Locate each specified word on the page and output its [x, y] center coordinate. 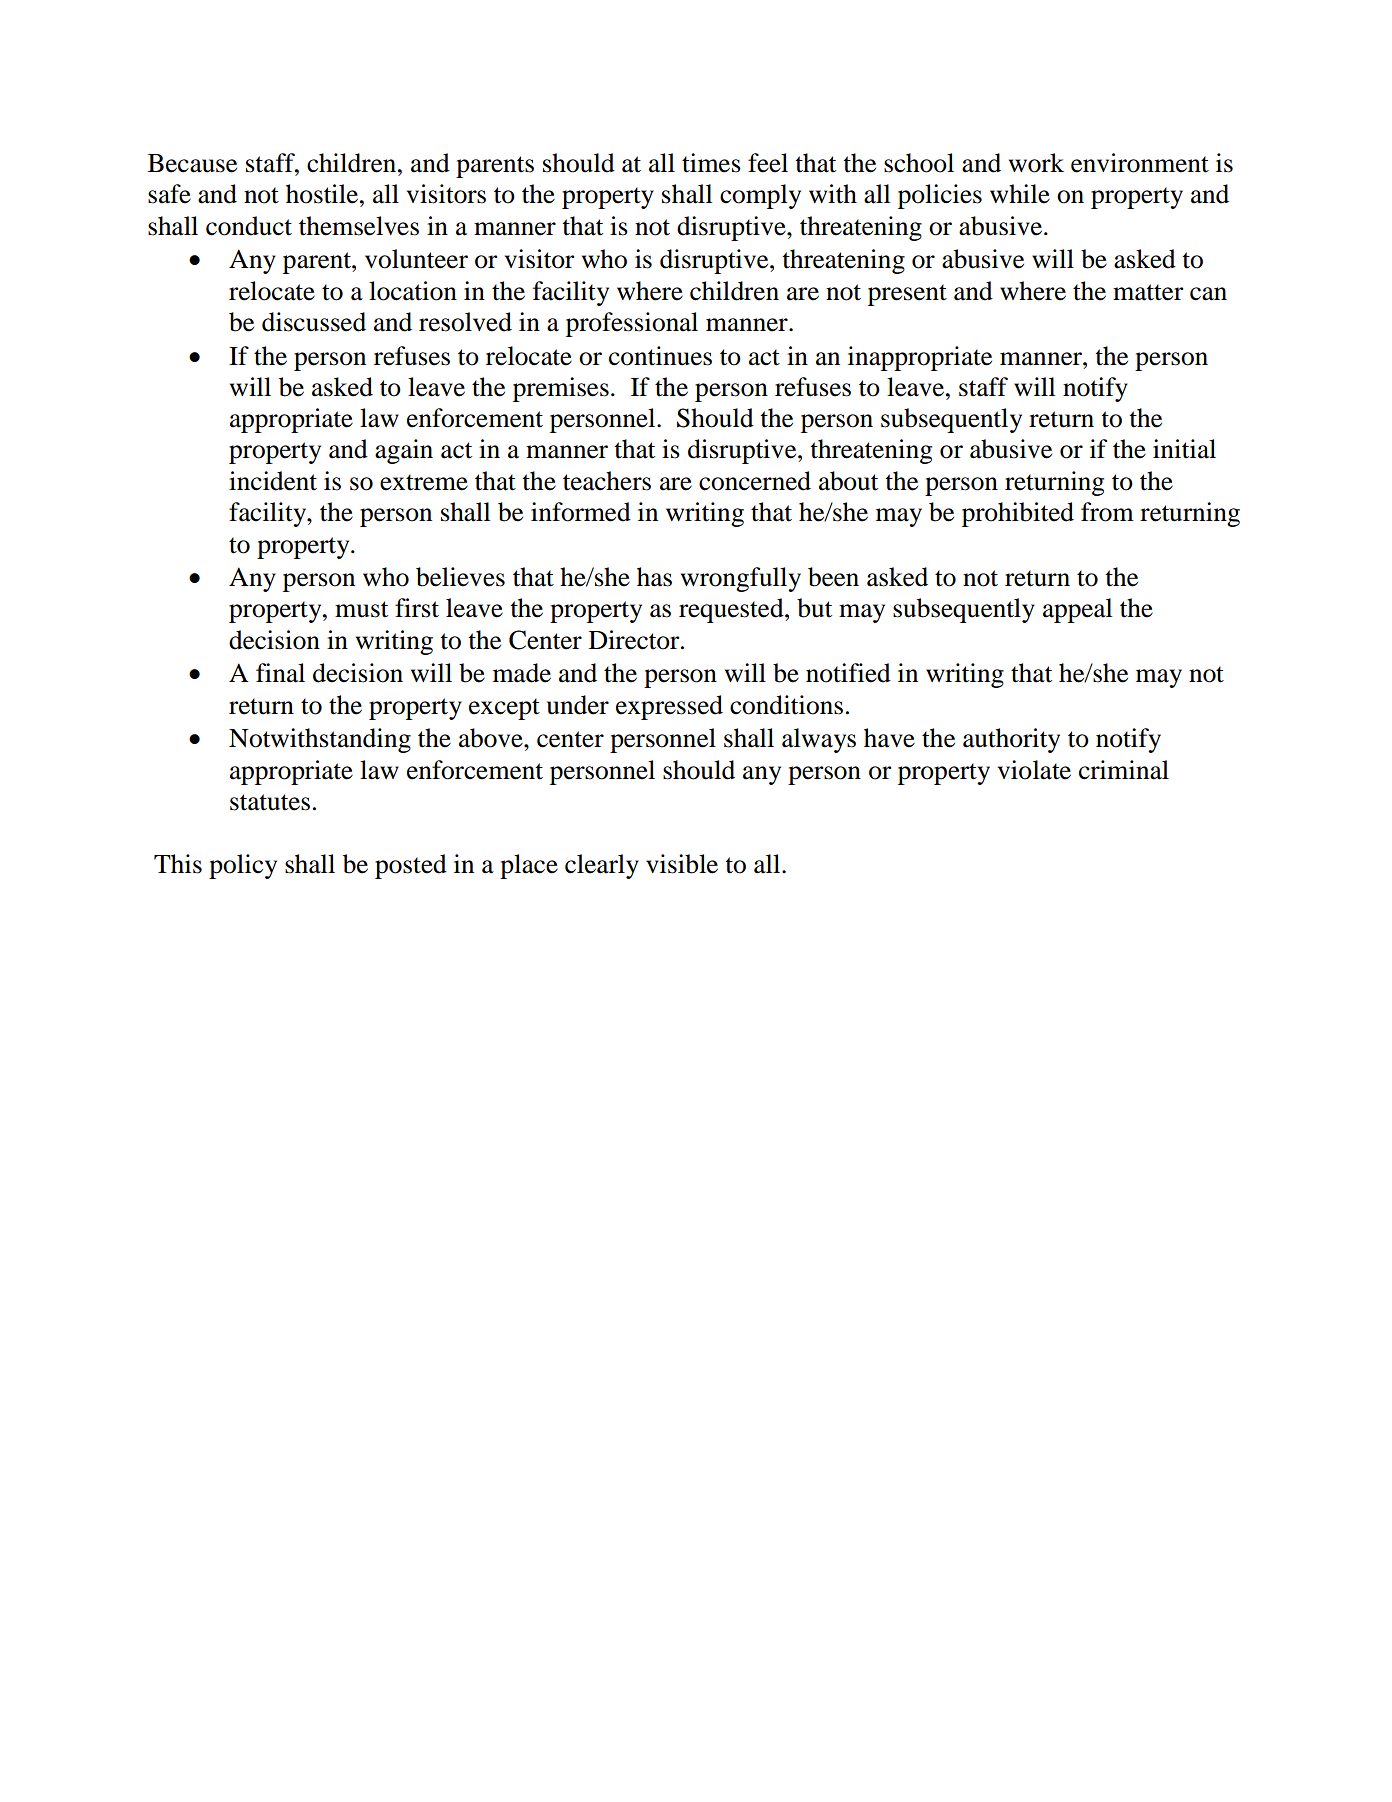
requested [732, 610]
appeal [1077, 610]
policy [243, 866]
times [711, 163]
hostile [323, 194]
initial [1184, 449]
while [1020, 194]
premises [561, 389]
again [404, 451]
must [361, 609]
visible [682, 864]
